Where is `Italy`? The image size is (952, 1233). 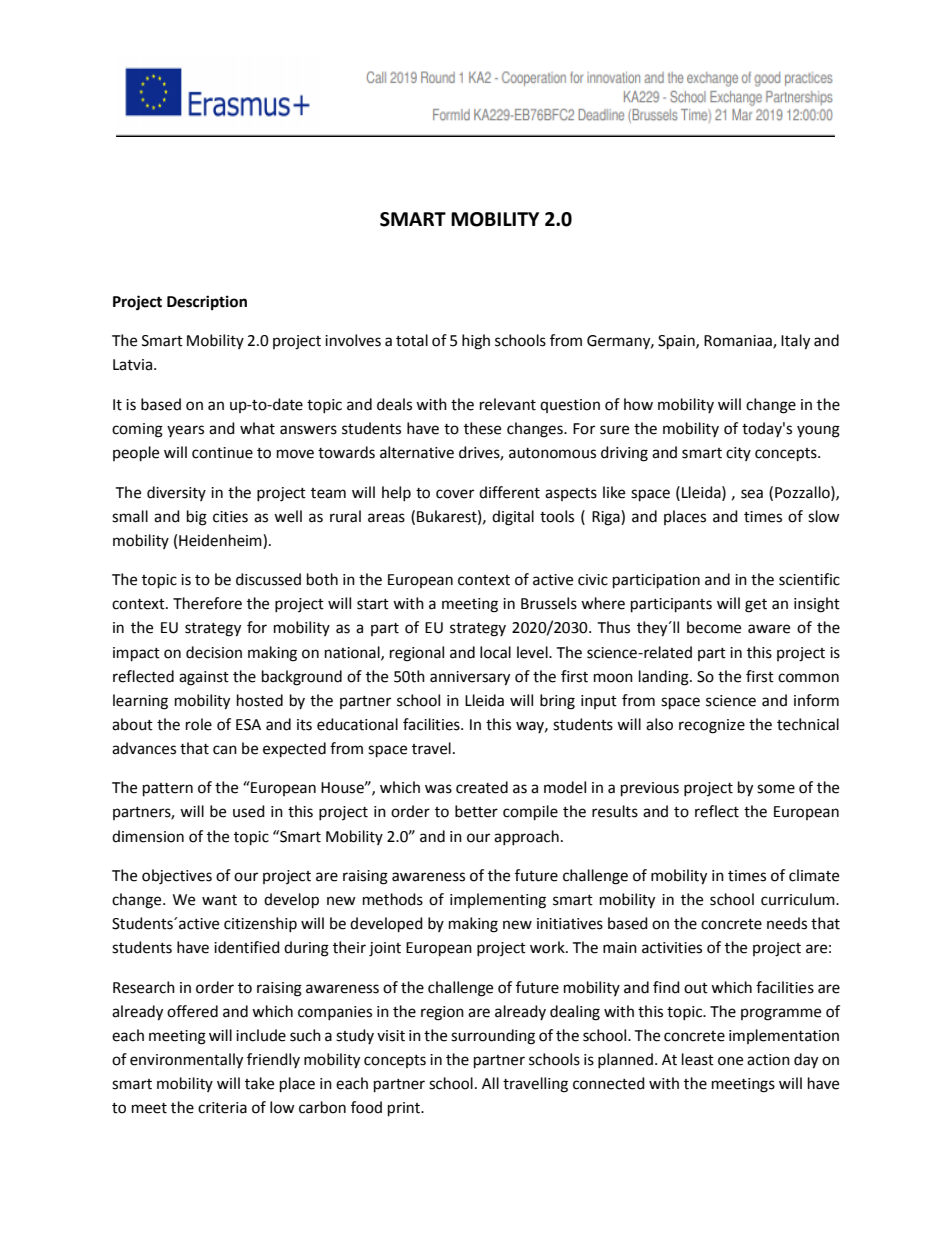 Italy is located at coordinates (795, 342).
